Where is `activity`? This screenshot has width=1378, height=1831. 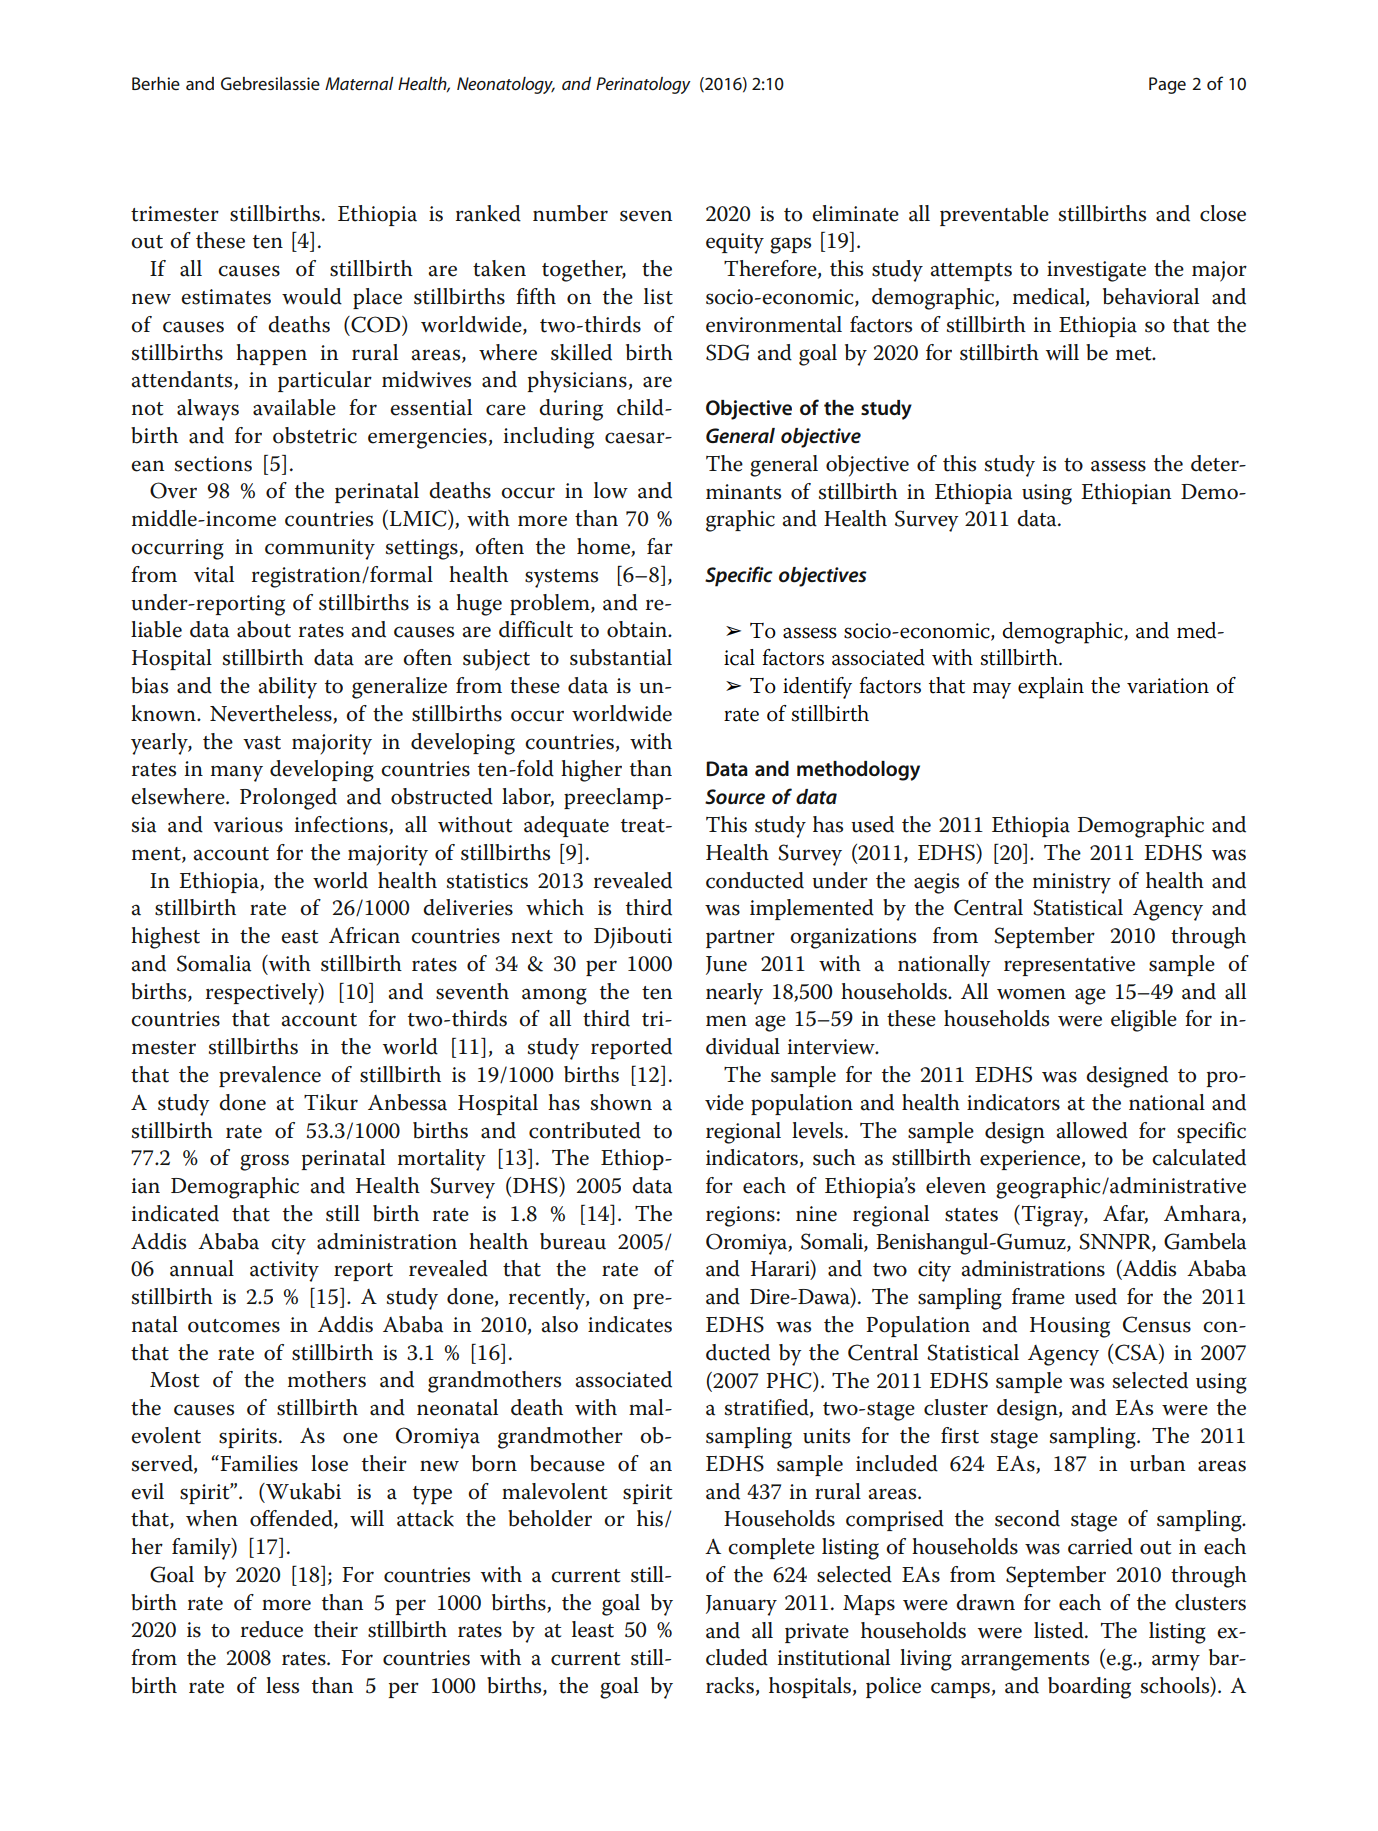 activity is located at coordinates (284, 1271).
